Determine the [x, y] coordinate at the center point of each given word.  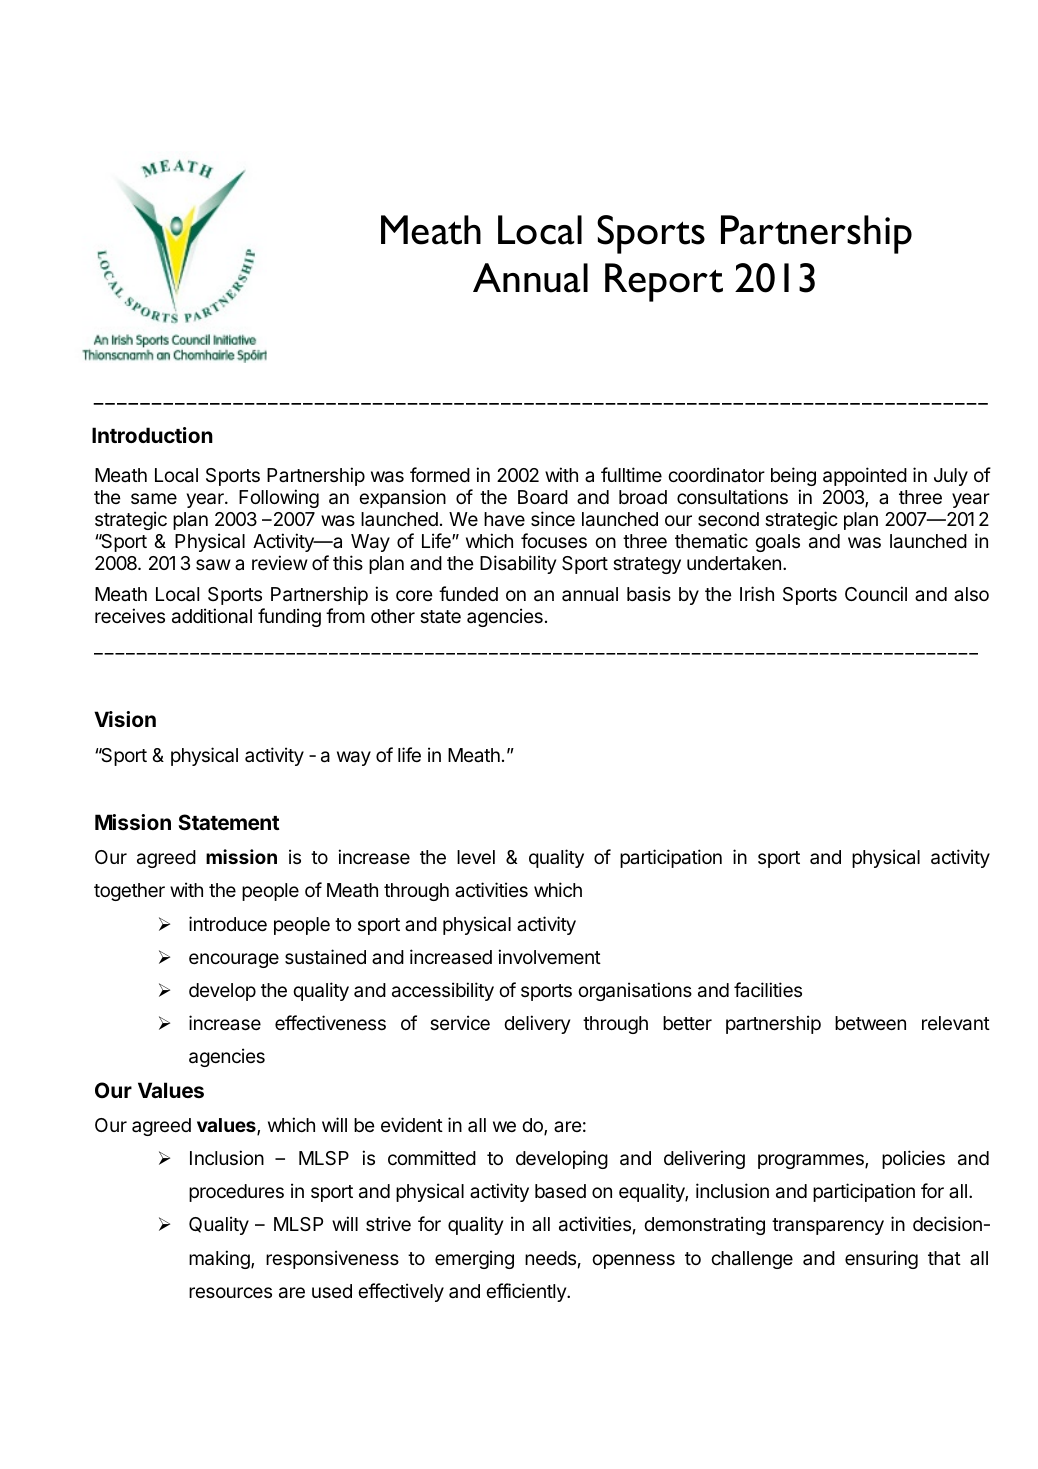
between [870, 1023]
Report [664, 282]
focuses [554, 540]
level [476, 857]
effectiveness [330, 1022]
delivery [537, 1024]
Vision [125, 719]
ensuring [881, 1259]
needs [550, 1258]
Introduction [152, 435]
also [971, 594]
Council [876, 593]
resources [230, 1292]
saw [213, 565]
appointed [865, 476]
